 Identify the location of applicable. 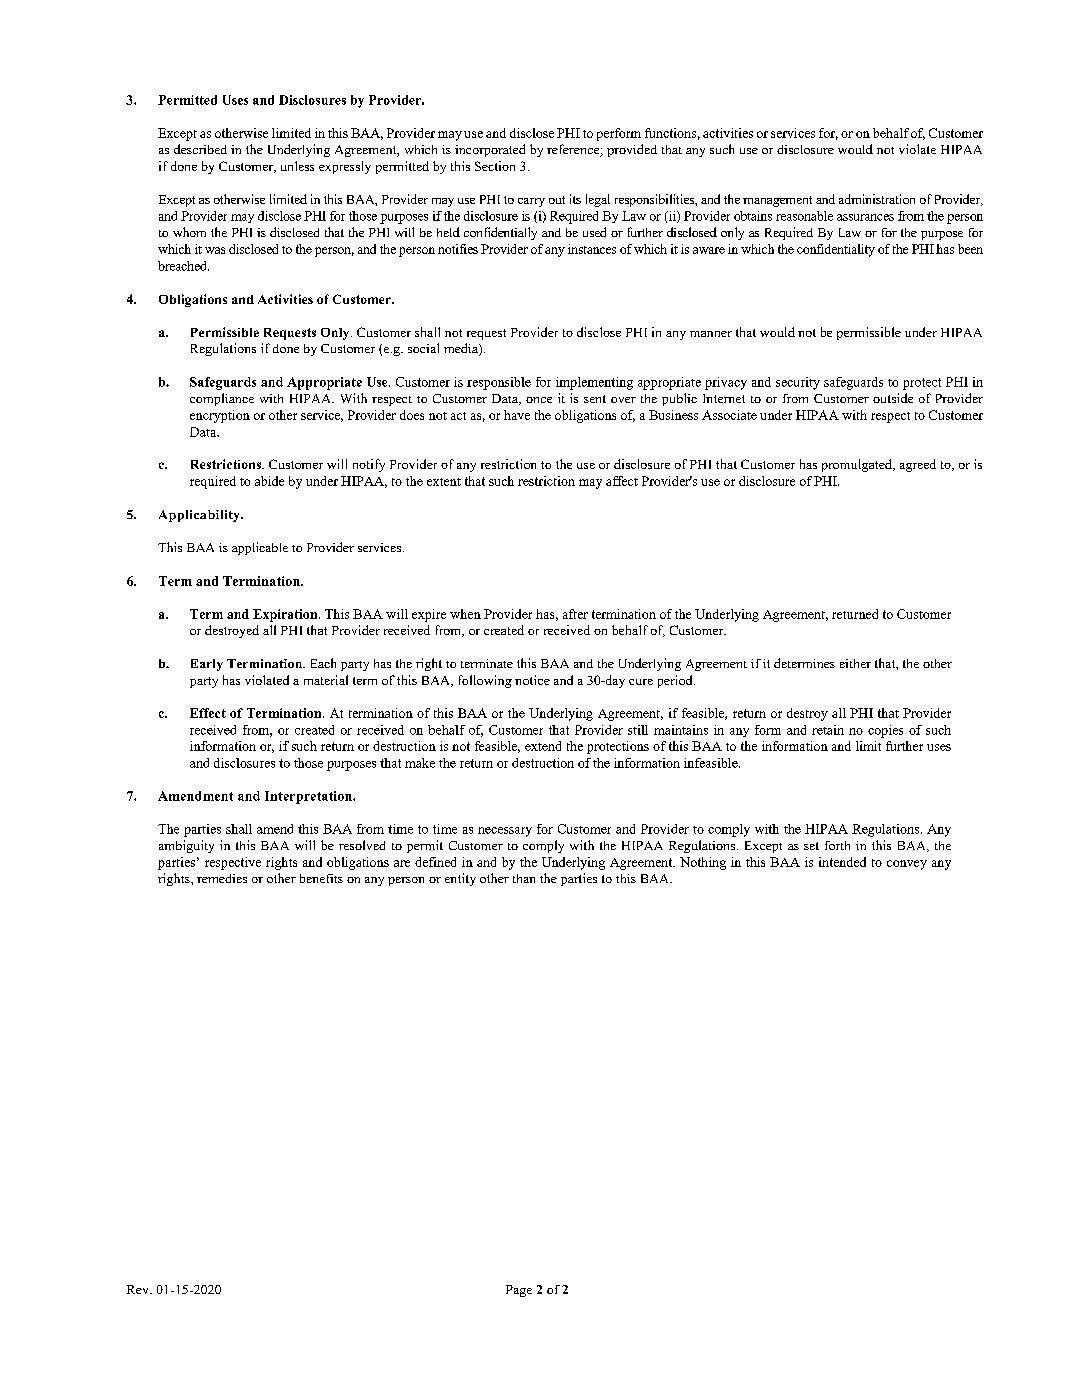
(260, 548).
